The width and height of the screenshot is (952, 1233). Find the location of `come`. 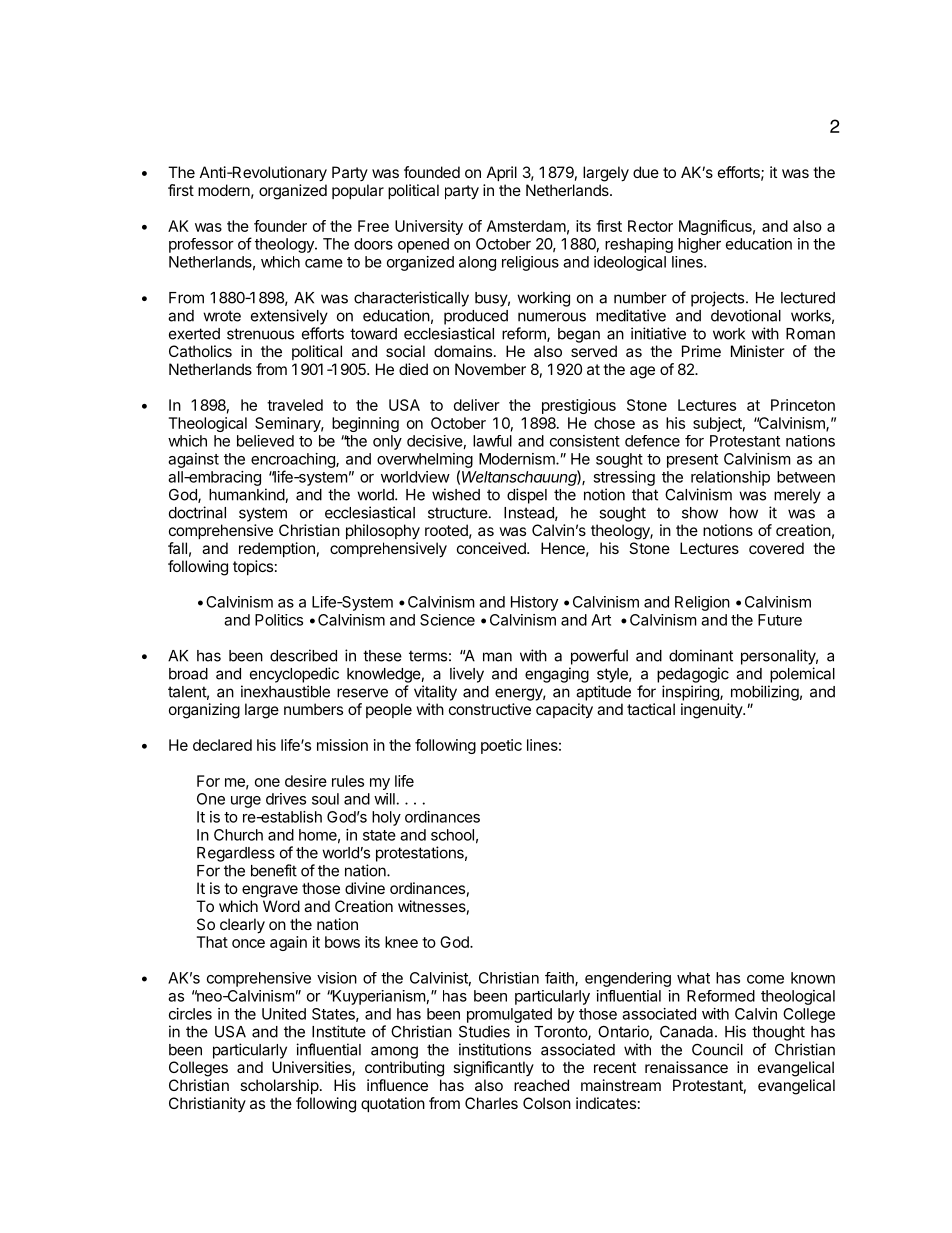

come is located at coordinates (765, 979).
